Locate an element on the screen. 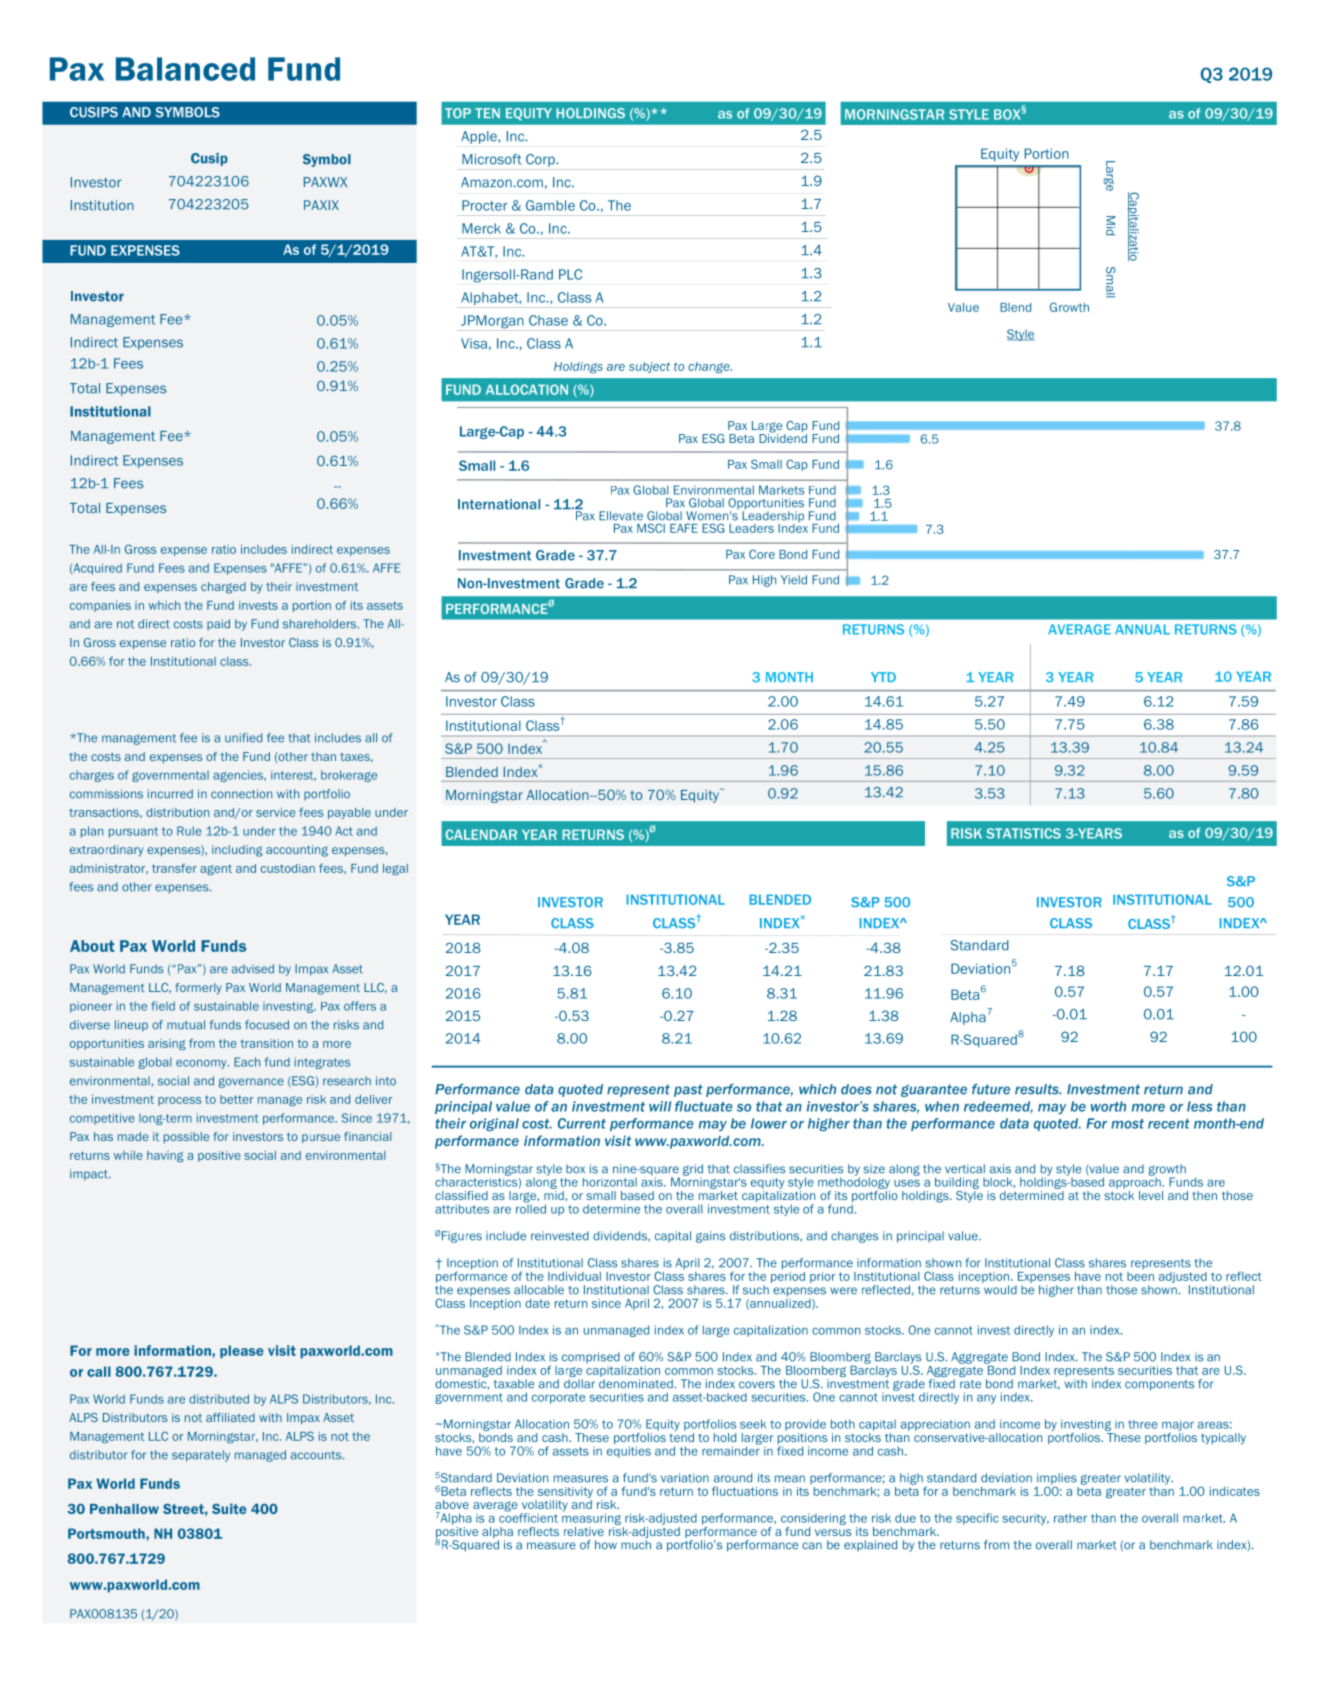 The image size is (1320, 1708). STATISTICS is located at coordinates (1023, 833).
